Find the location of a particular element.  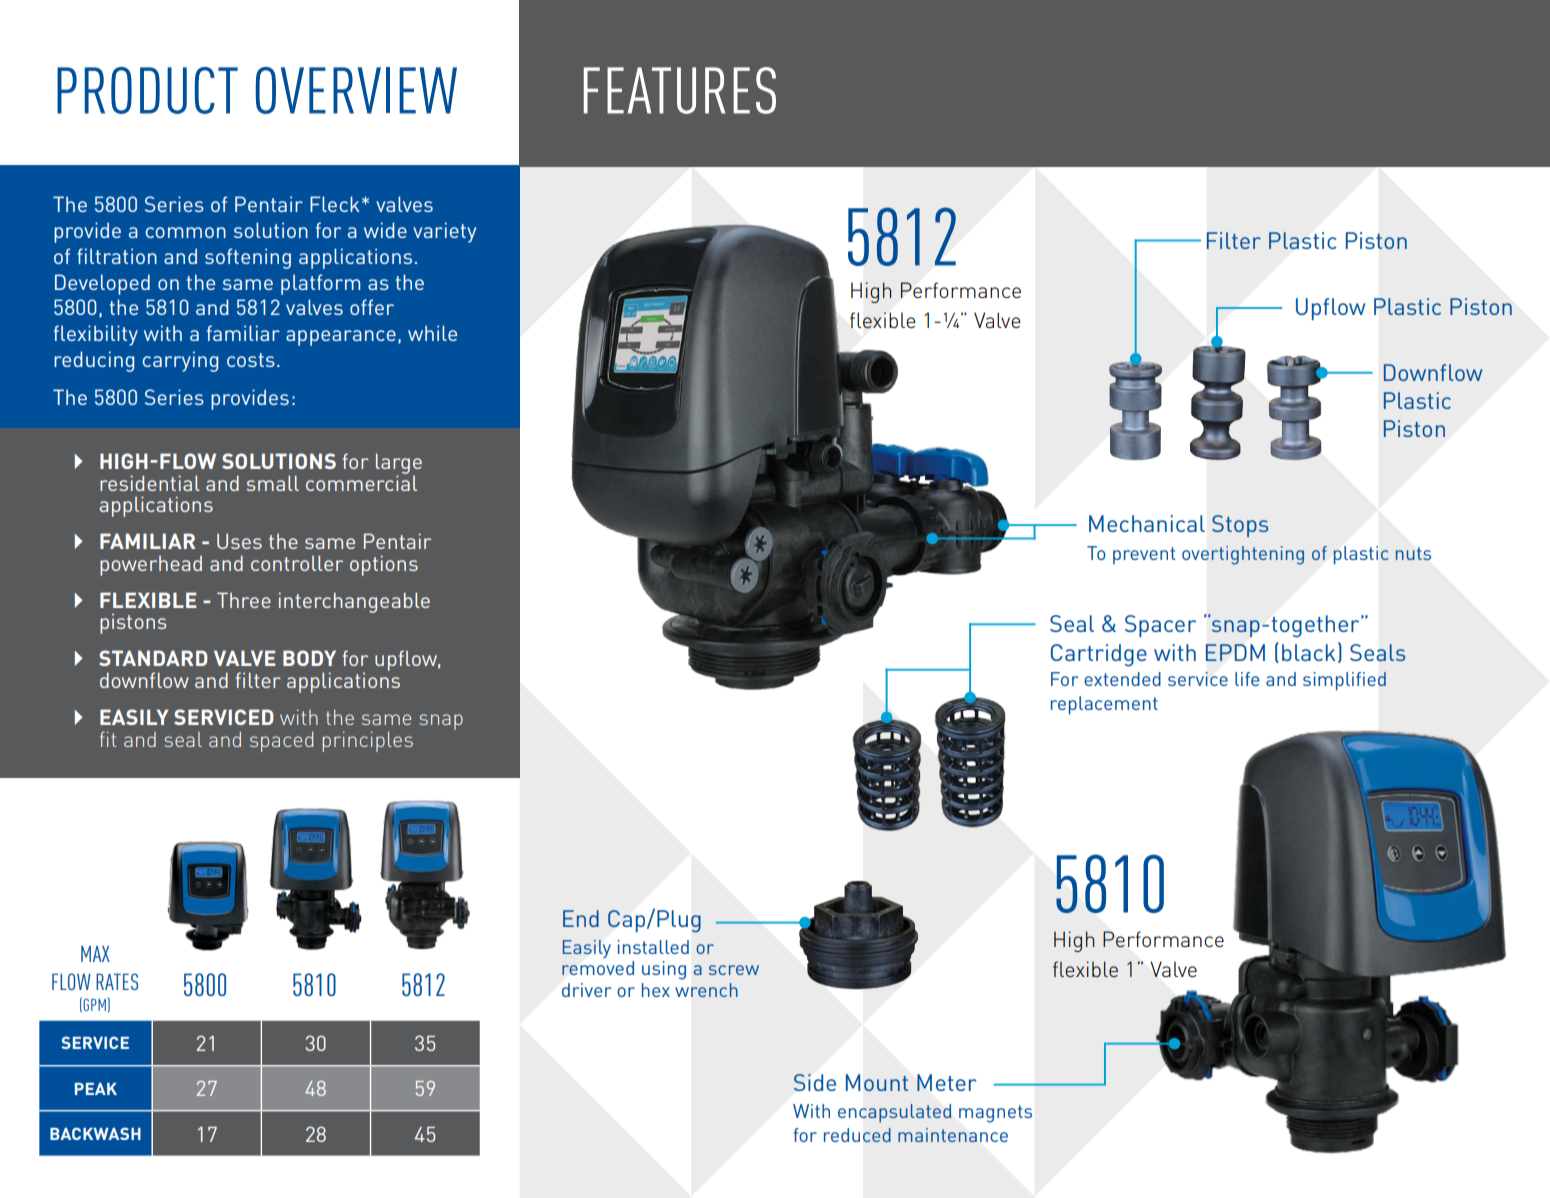

large is located at coordinates (399, 464).
